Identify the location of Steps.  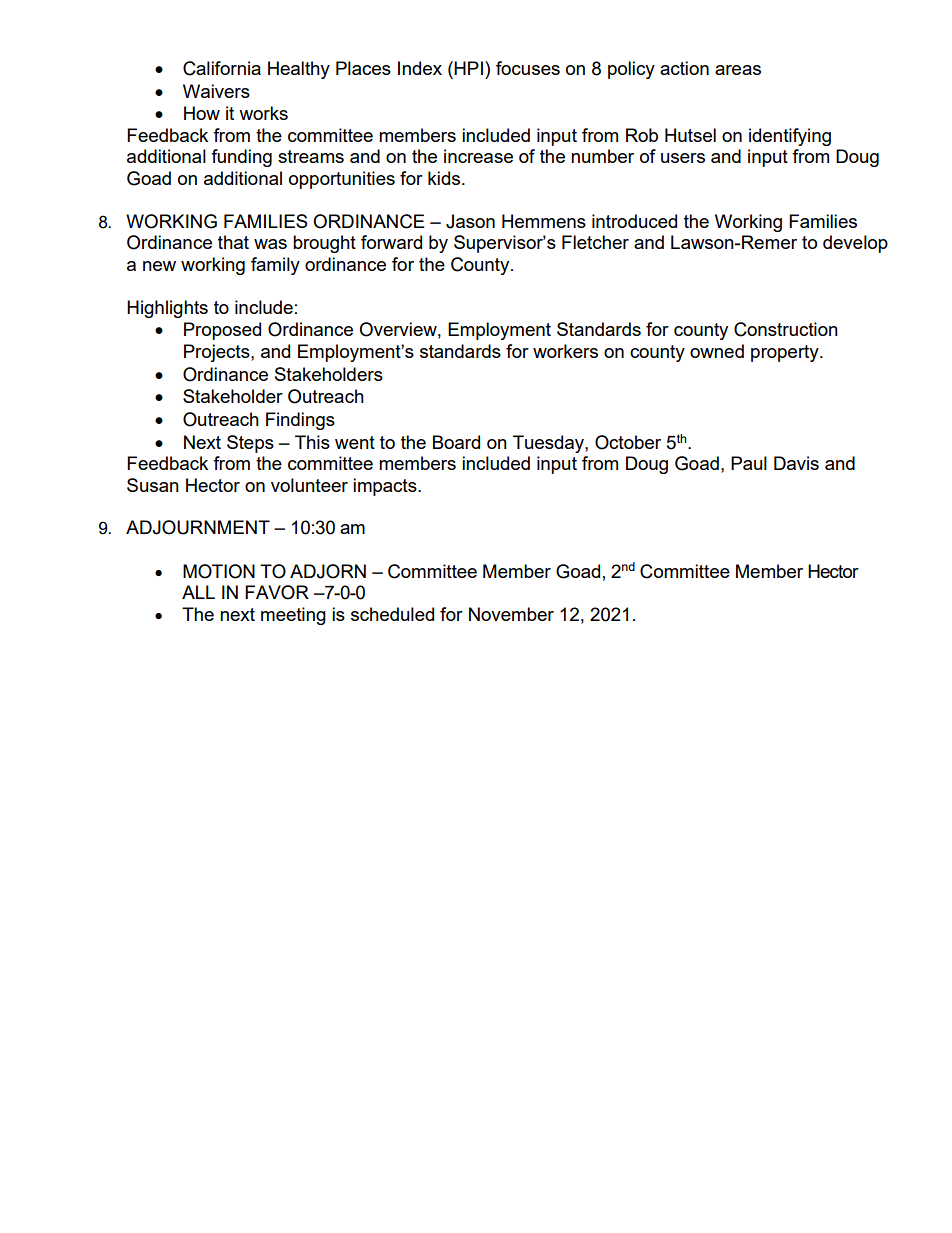
(250, 444).
